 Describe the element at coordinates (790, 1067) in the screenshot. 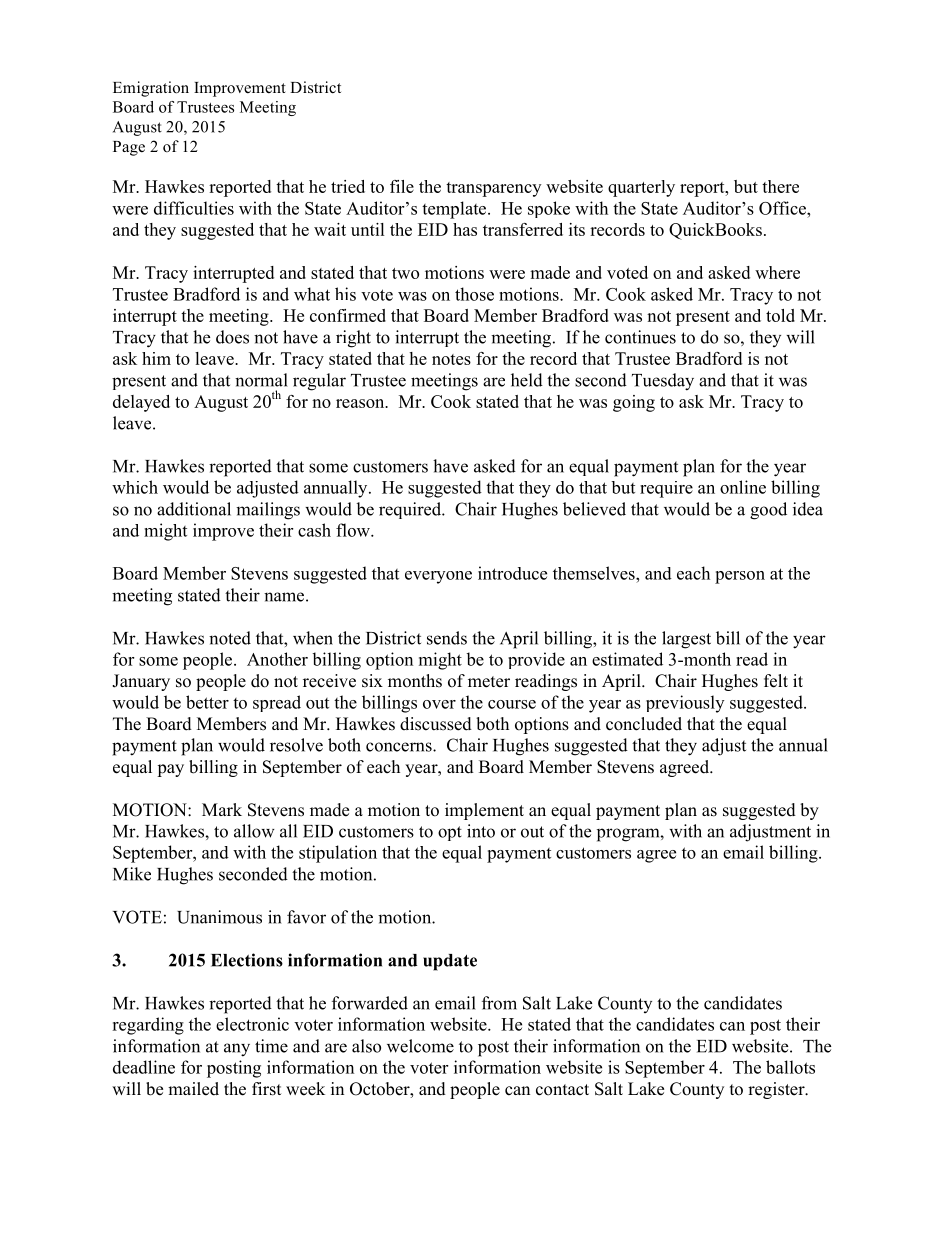

I see `ballots` at that location.
